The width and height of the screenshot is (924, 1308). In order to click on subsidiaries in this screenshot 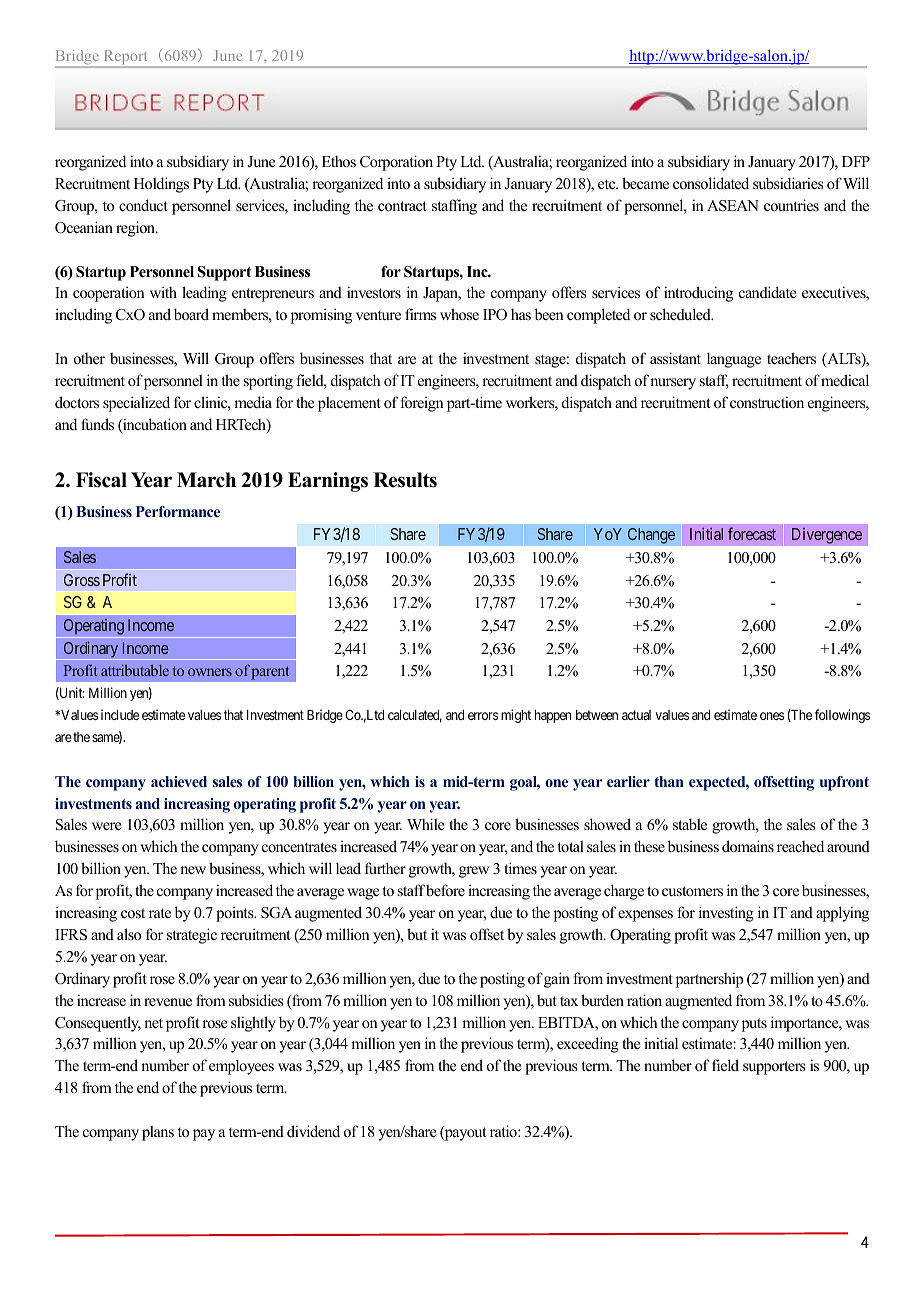, I will do `click(788, 183)`.
